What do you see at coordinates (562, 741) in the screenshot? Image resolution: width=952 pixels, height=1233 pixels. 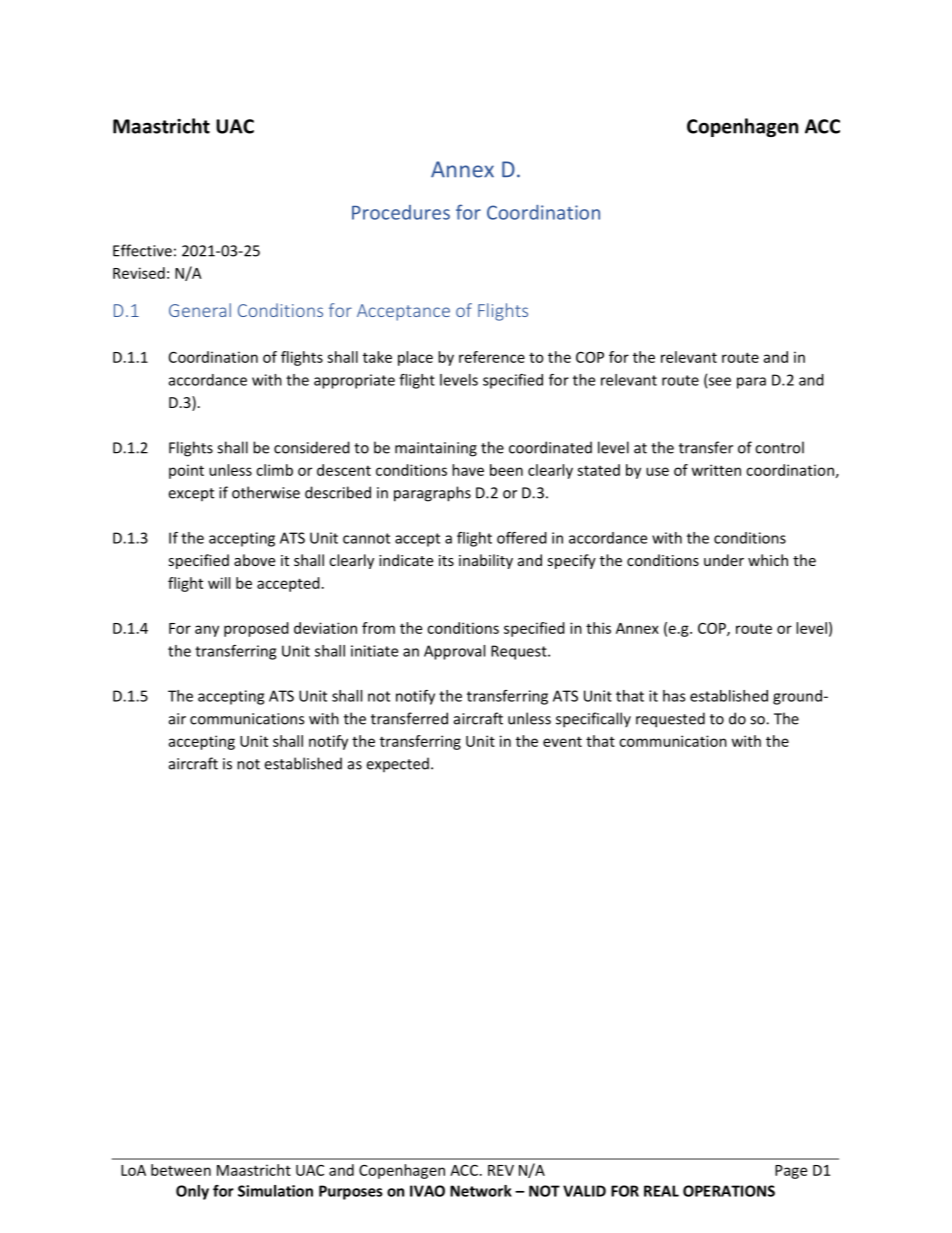 I see `event` at bounding box center [562, 741].
